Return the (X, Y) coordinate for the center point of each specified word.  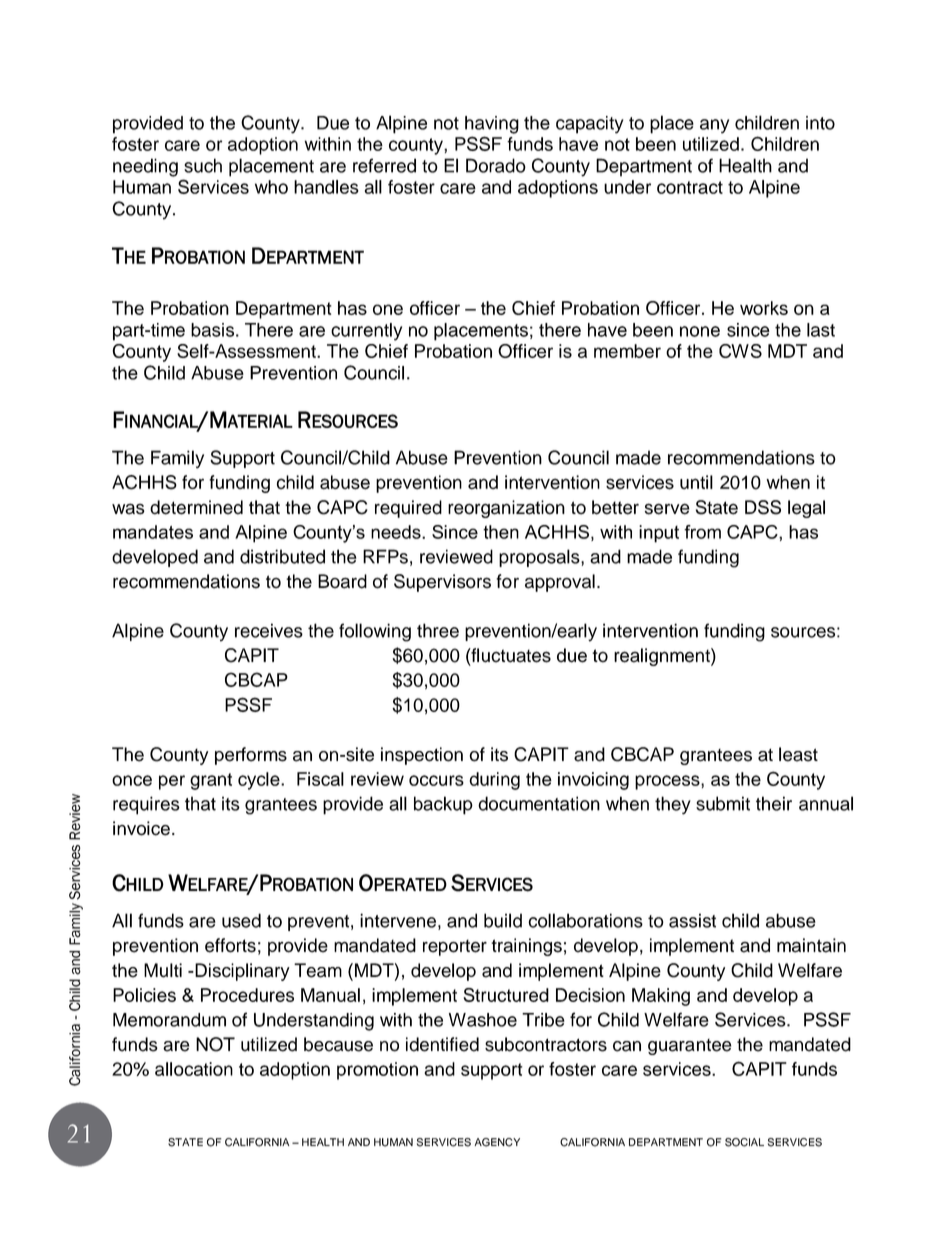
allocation (194, 1069)
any (714, 126)
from (702, 532)
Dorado (496, 165)
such (203, 165)
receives (269, 630)
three (438, 630)
